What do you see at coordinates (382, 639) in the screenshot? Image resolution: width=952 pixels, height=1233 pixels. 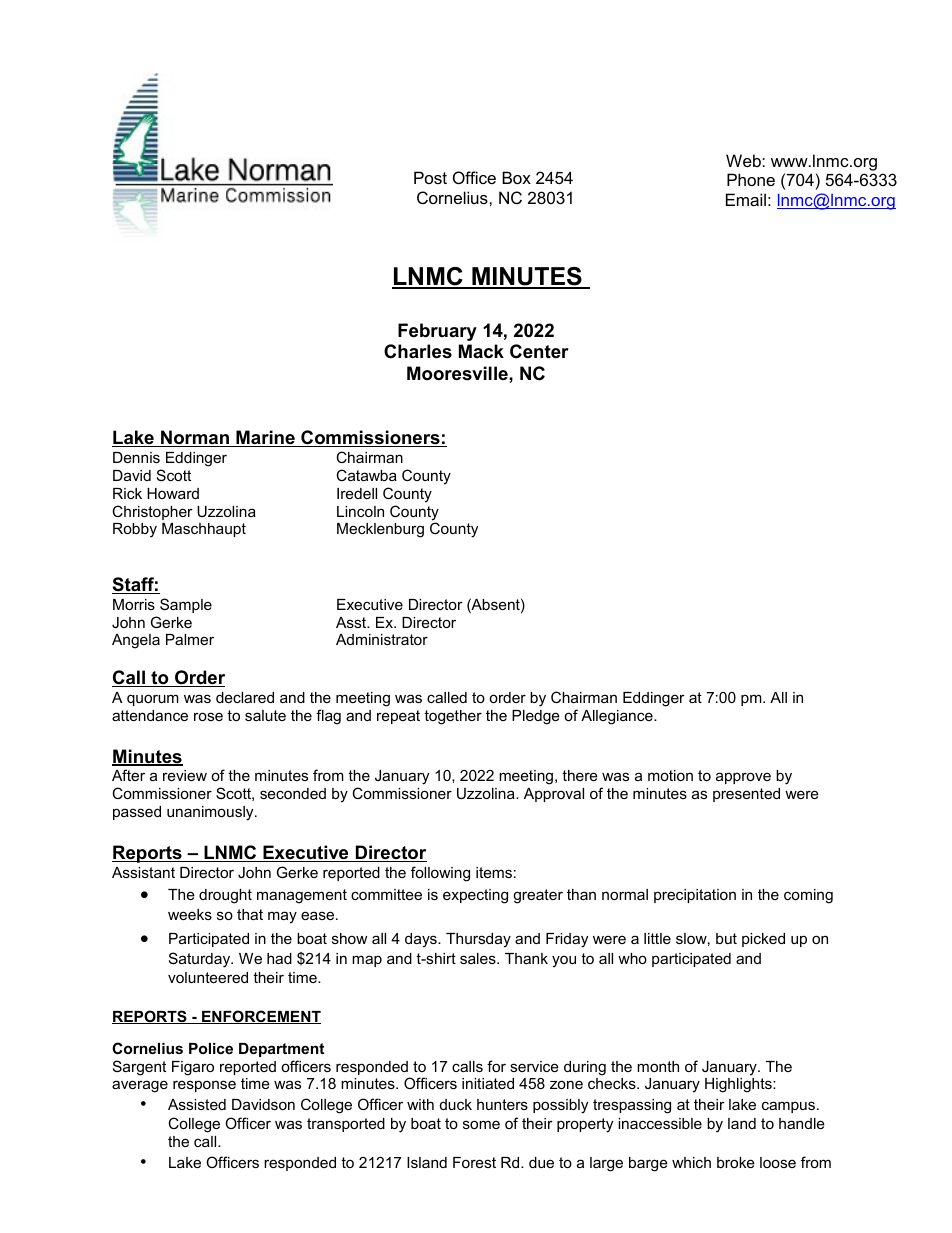 I see `Administrator` at bounding box center [382, 639].
